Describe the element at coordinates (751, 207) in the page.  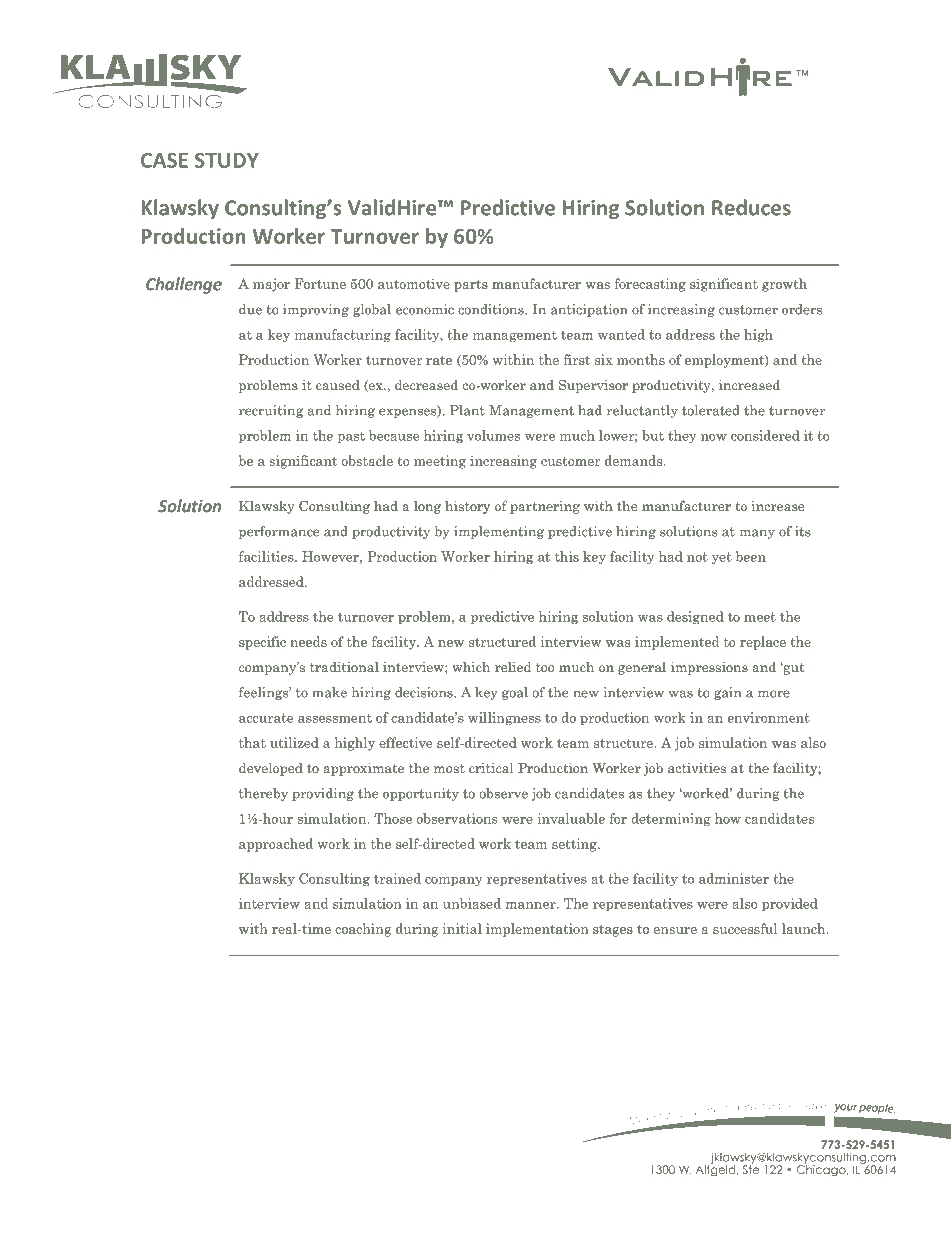
I see `Reduces` at that location.
